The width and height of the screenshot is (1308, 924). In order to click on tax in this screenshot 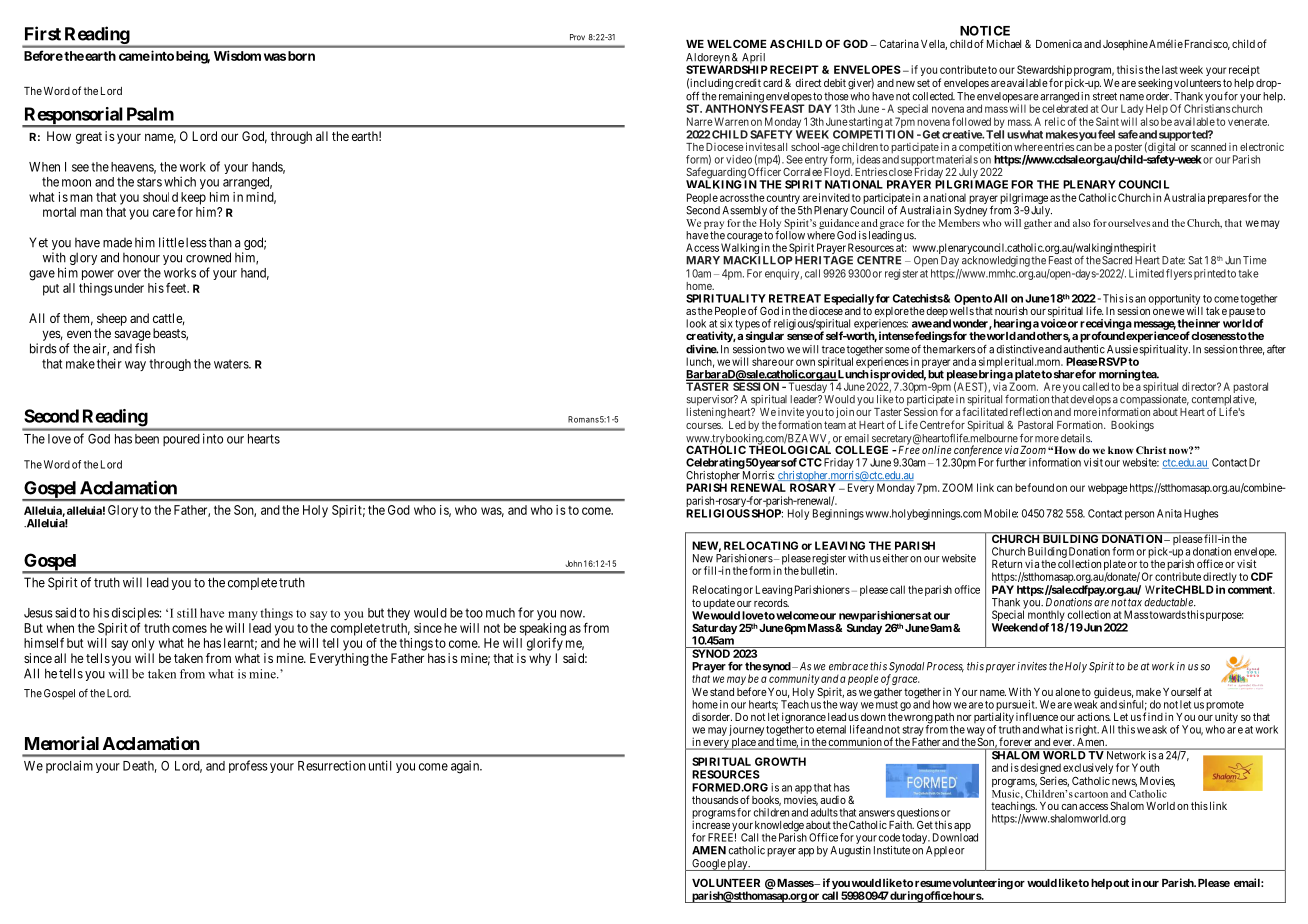, I will do `click(1135, 602)`.
